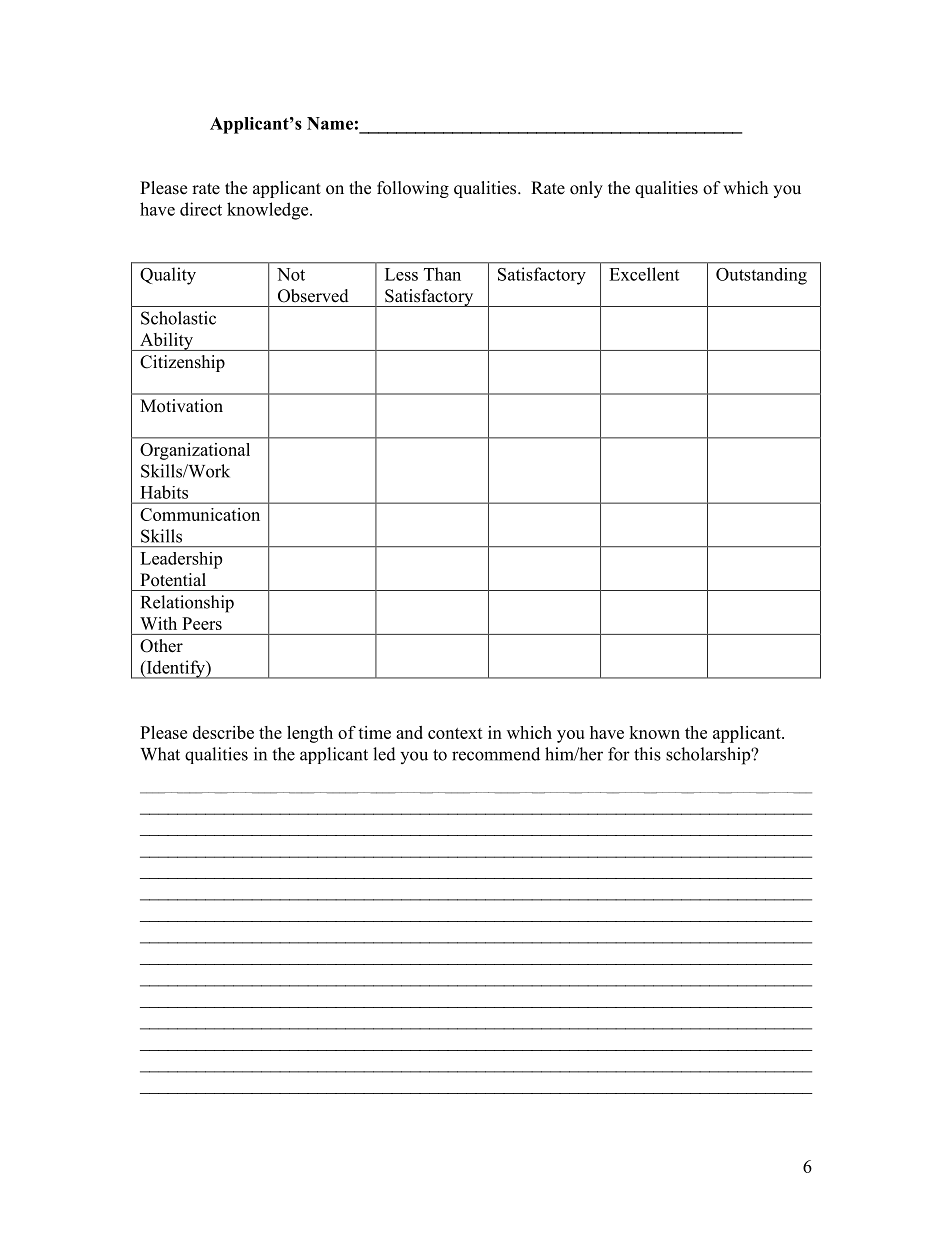  What do you see at coordinates (442, 274) in the screenshot?
I see `Than` at bounding box center [442, 274].
